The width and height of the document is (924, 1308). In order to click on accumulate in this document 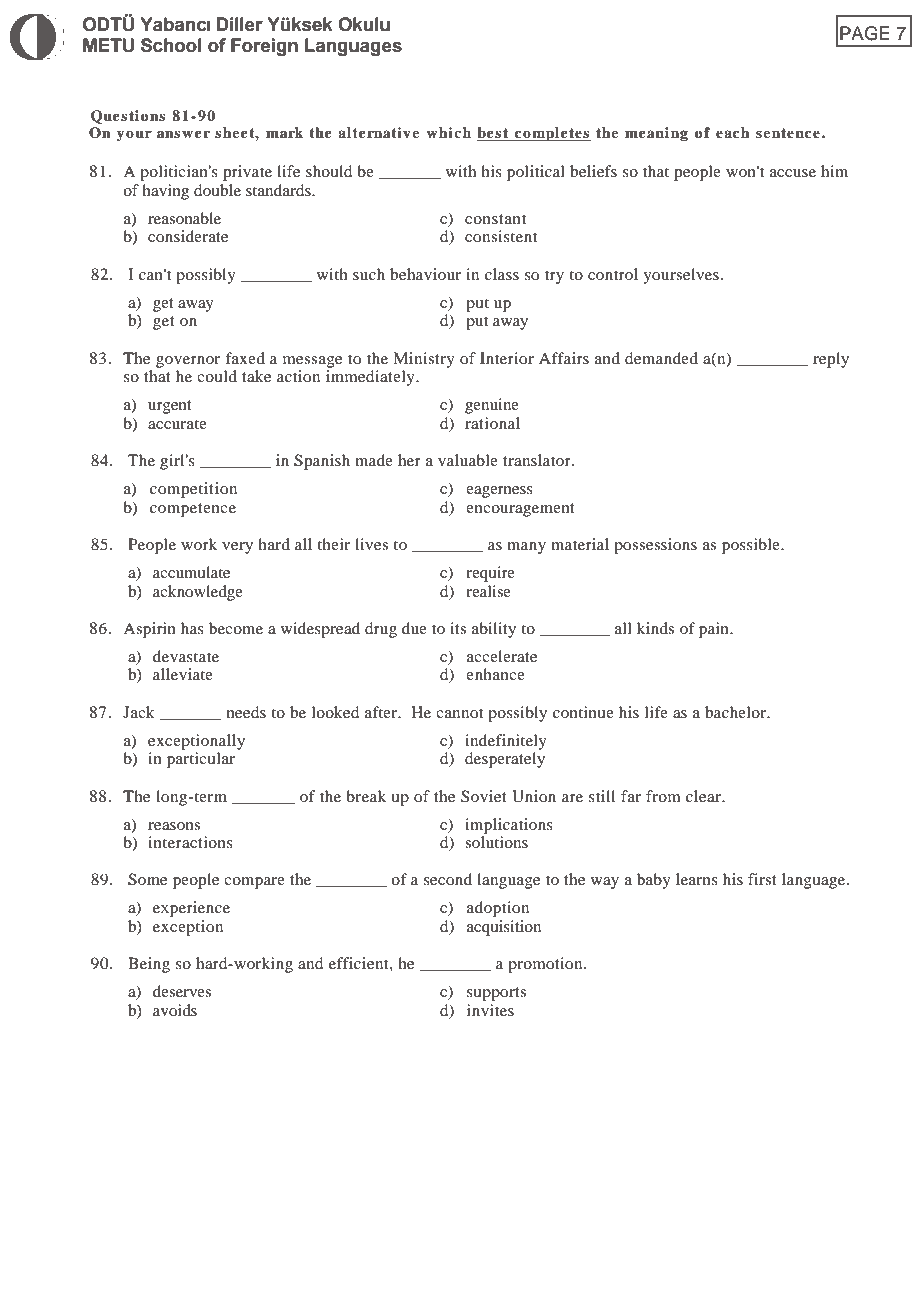, I will do `click(191, 572)`.
